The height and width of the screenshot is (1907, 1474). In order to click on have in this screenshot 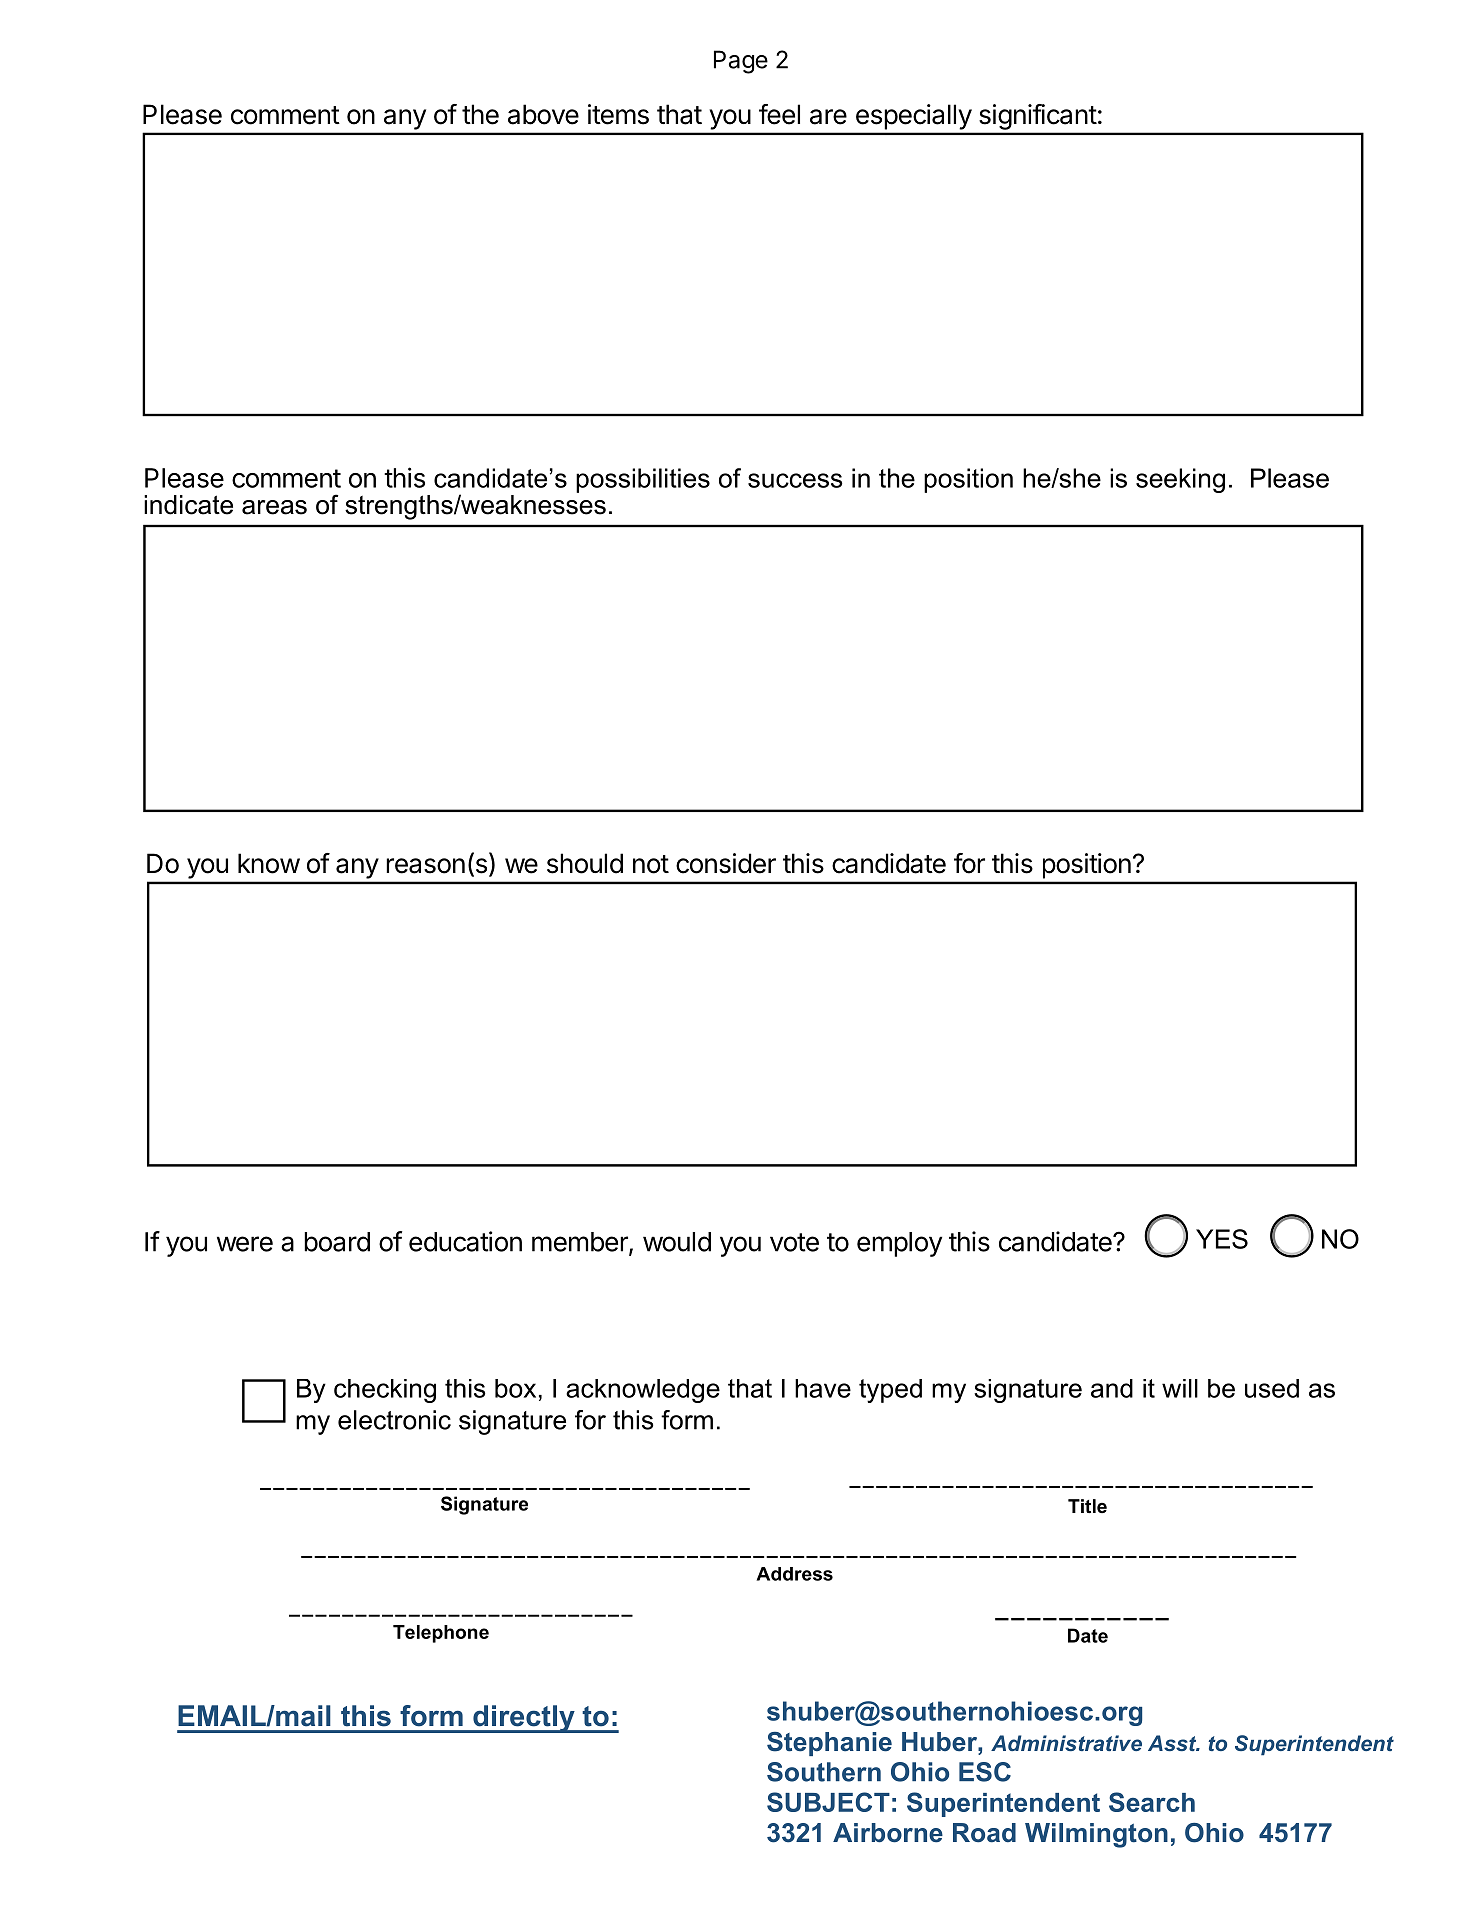, I will do `click(823, 1388)`.
